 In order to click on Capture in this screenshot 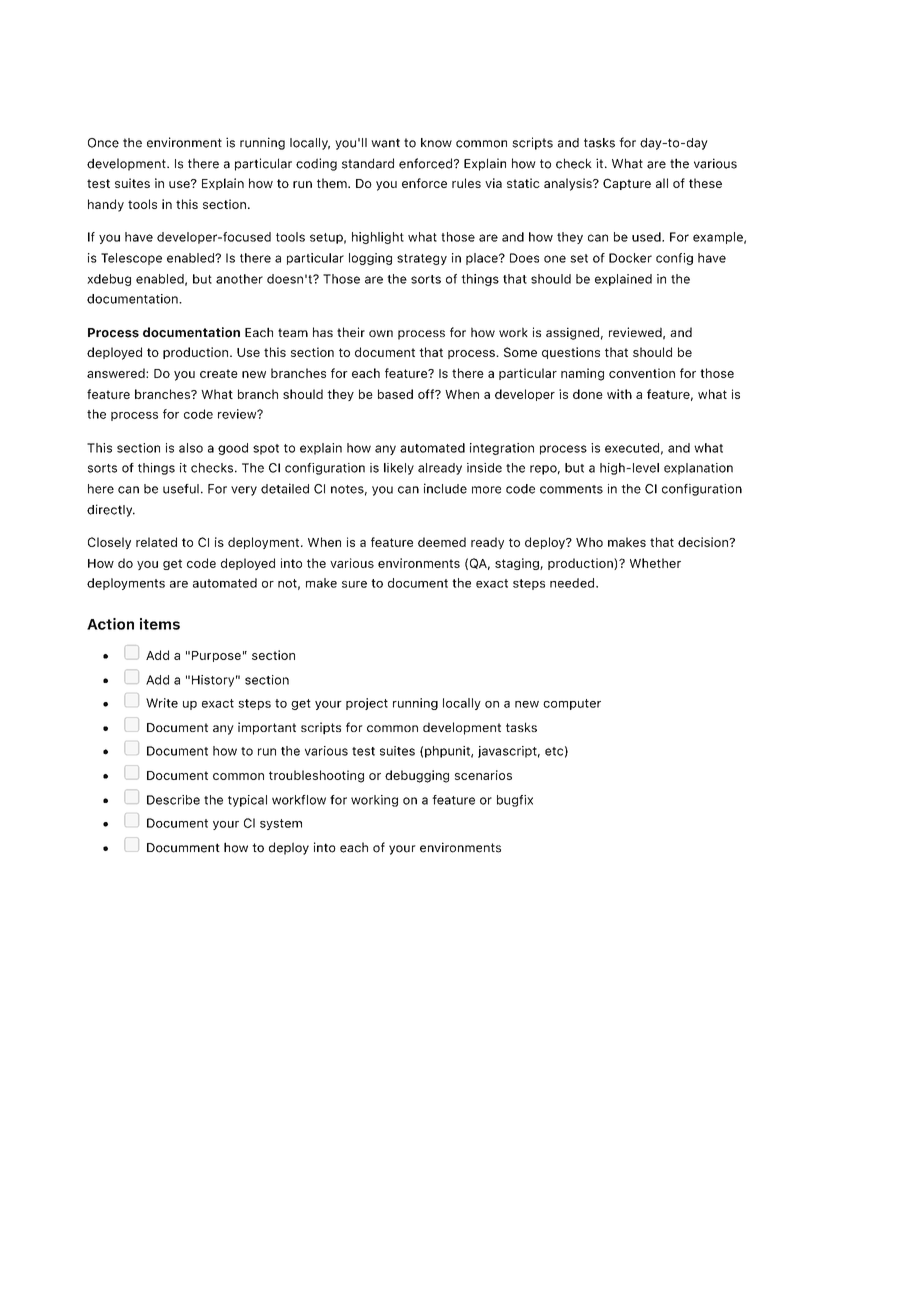, I will do `click(627, 184)`.
